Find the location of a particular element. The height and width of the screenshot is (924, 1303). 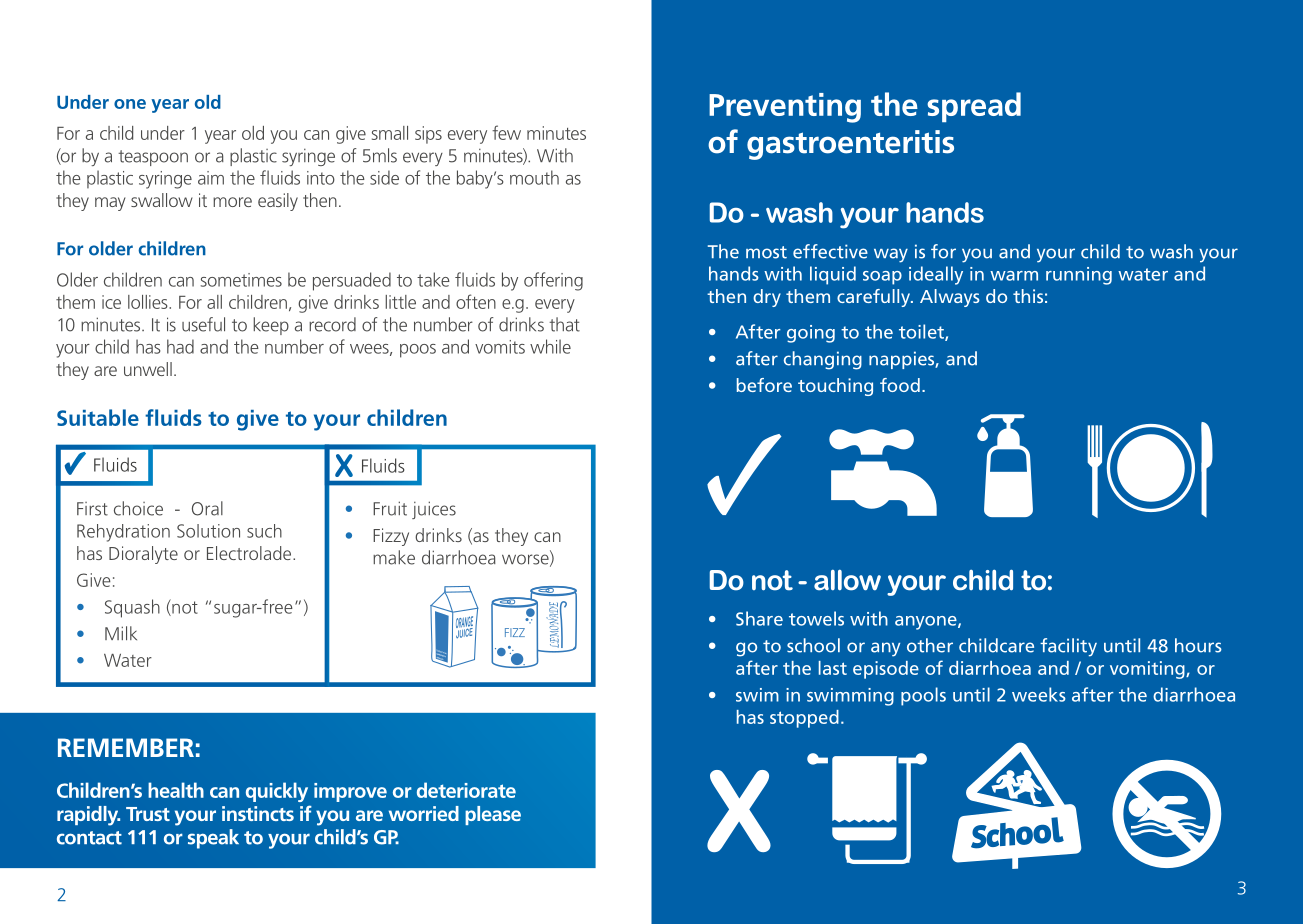

instincts is located at coordinates (258, 813).
